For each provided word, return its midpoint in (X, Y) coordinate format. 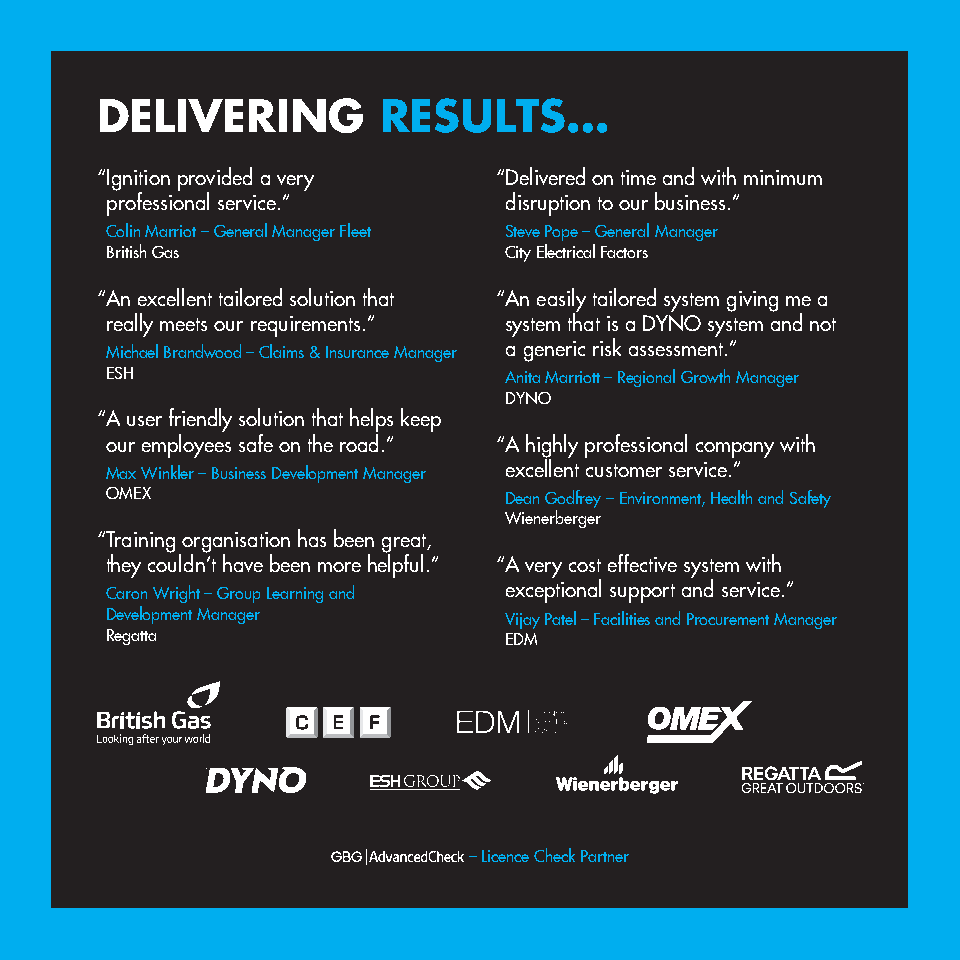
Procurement (728, 619)
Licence (505, 856)
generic (554, 351)
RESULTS (474, 115)
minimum (783, 177)
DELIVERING (231, 115)
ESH (120, 373)
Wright (176, 594)
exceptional (553, 590)
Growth (705, 376)
